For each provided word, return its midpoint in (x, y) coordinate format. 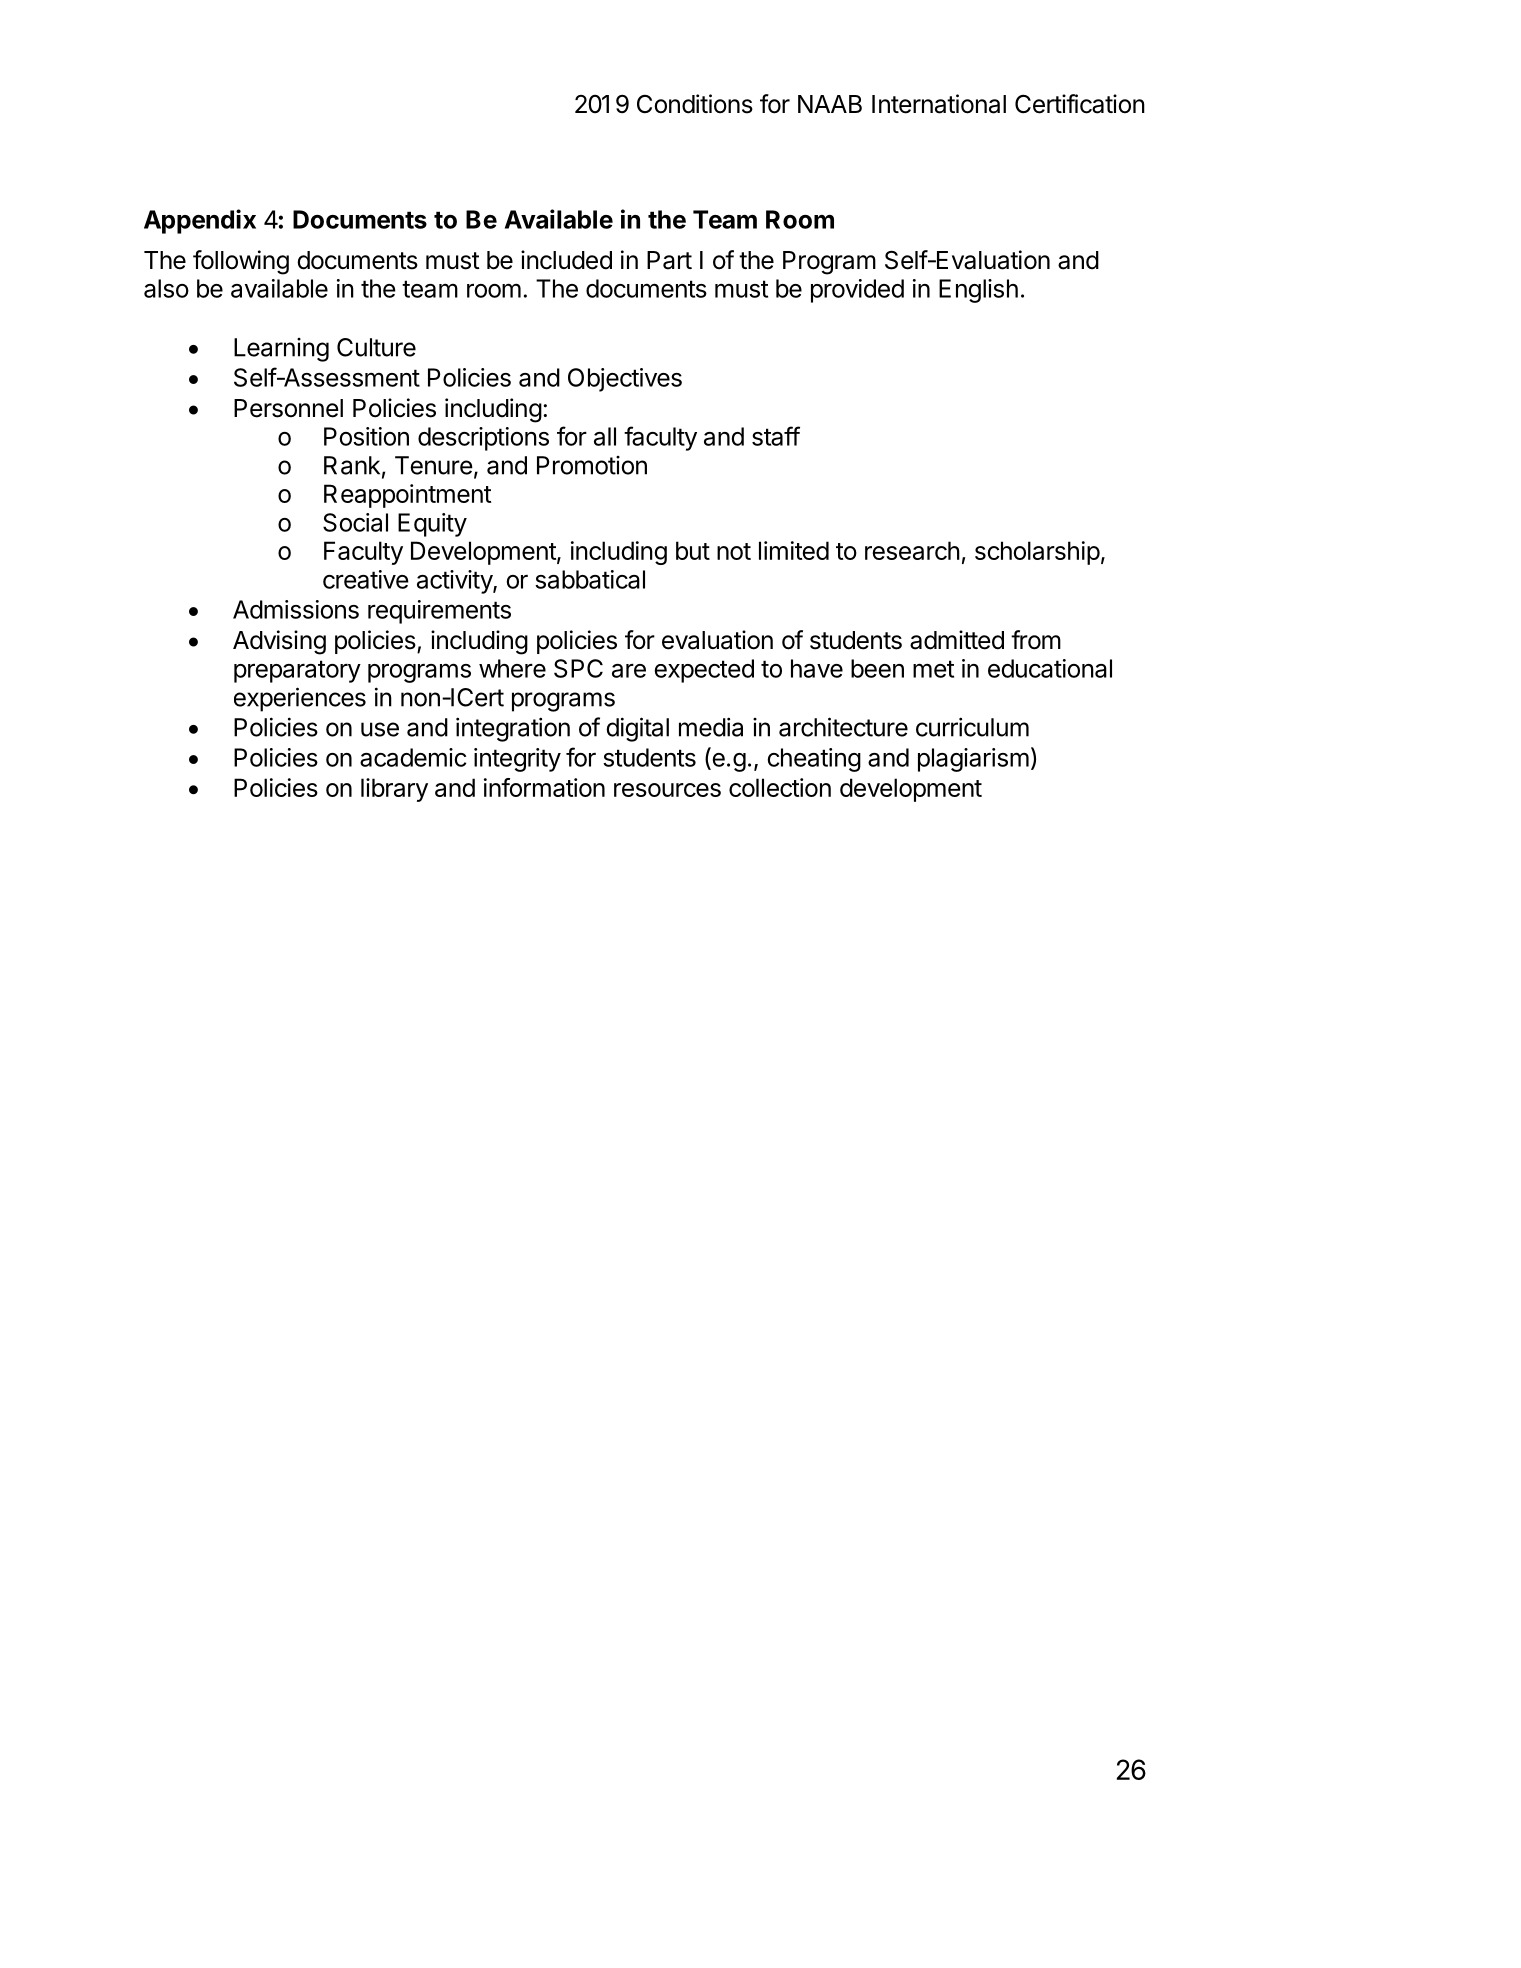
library (394, 790)
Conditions (695, 104)
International (939, 104)
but (693, 550)
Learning (281, 350)
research (912, 550)
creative (366, 579)
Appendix (200, 221)
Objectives (625, 380)
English (978, 291)
